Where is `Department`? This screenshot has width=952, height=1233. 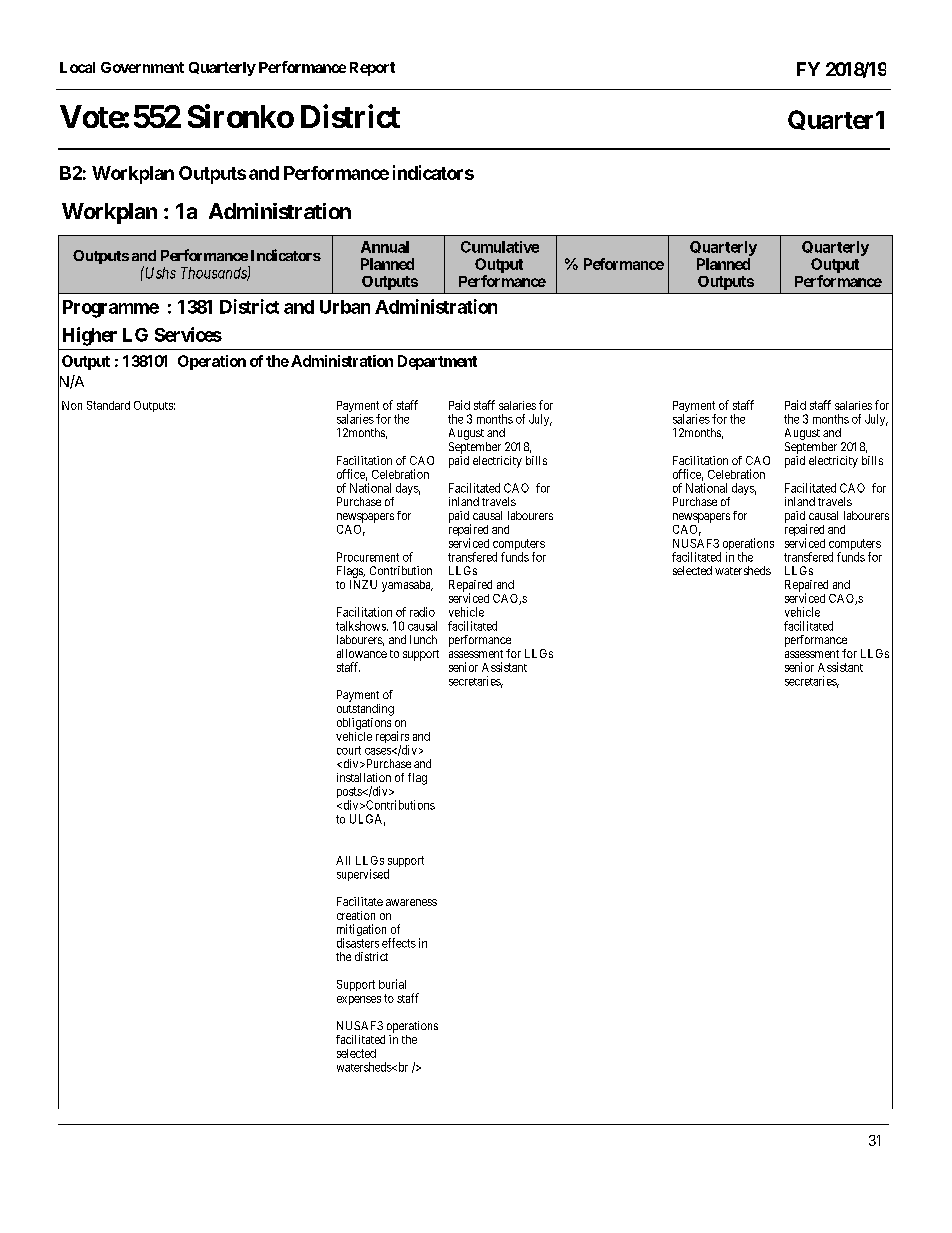 Department is located at coordinates (437, 362).
